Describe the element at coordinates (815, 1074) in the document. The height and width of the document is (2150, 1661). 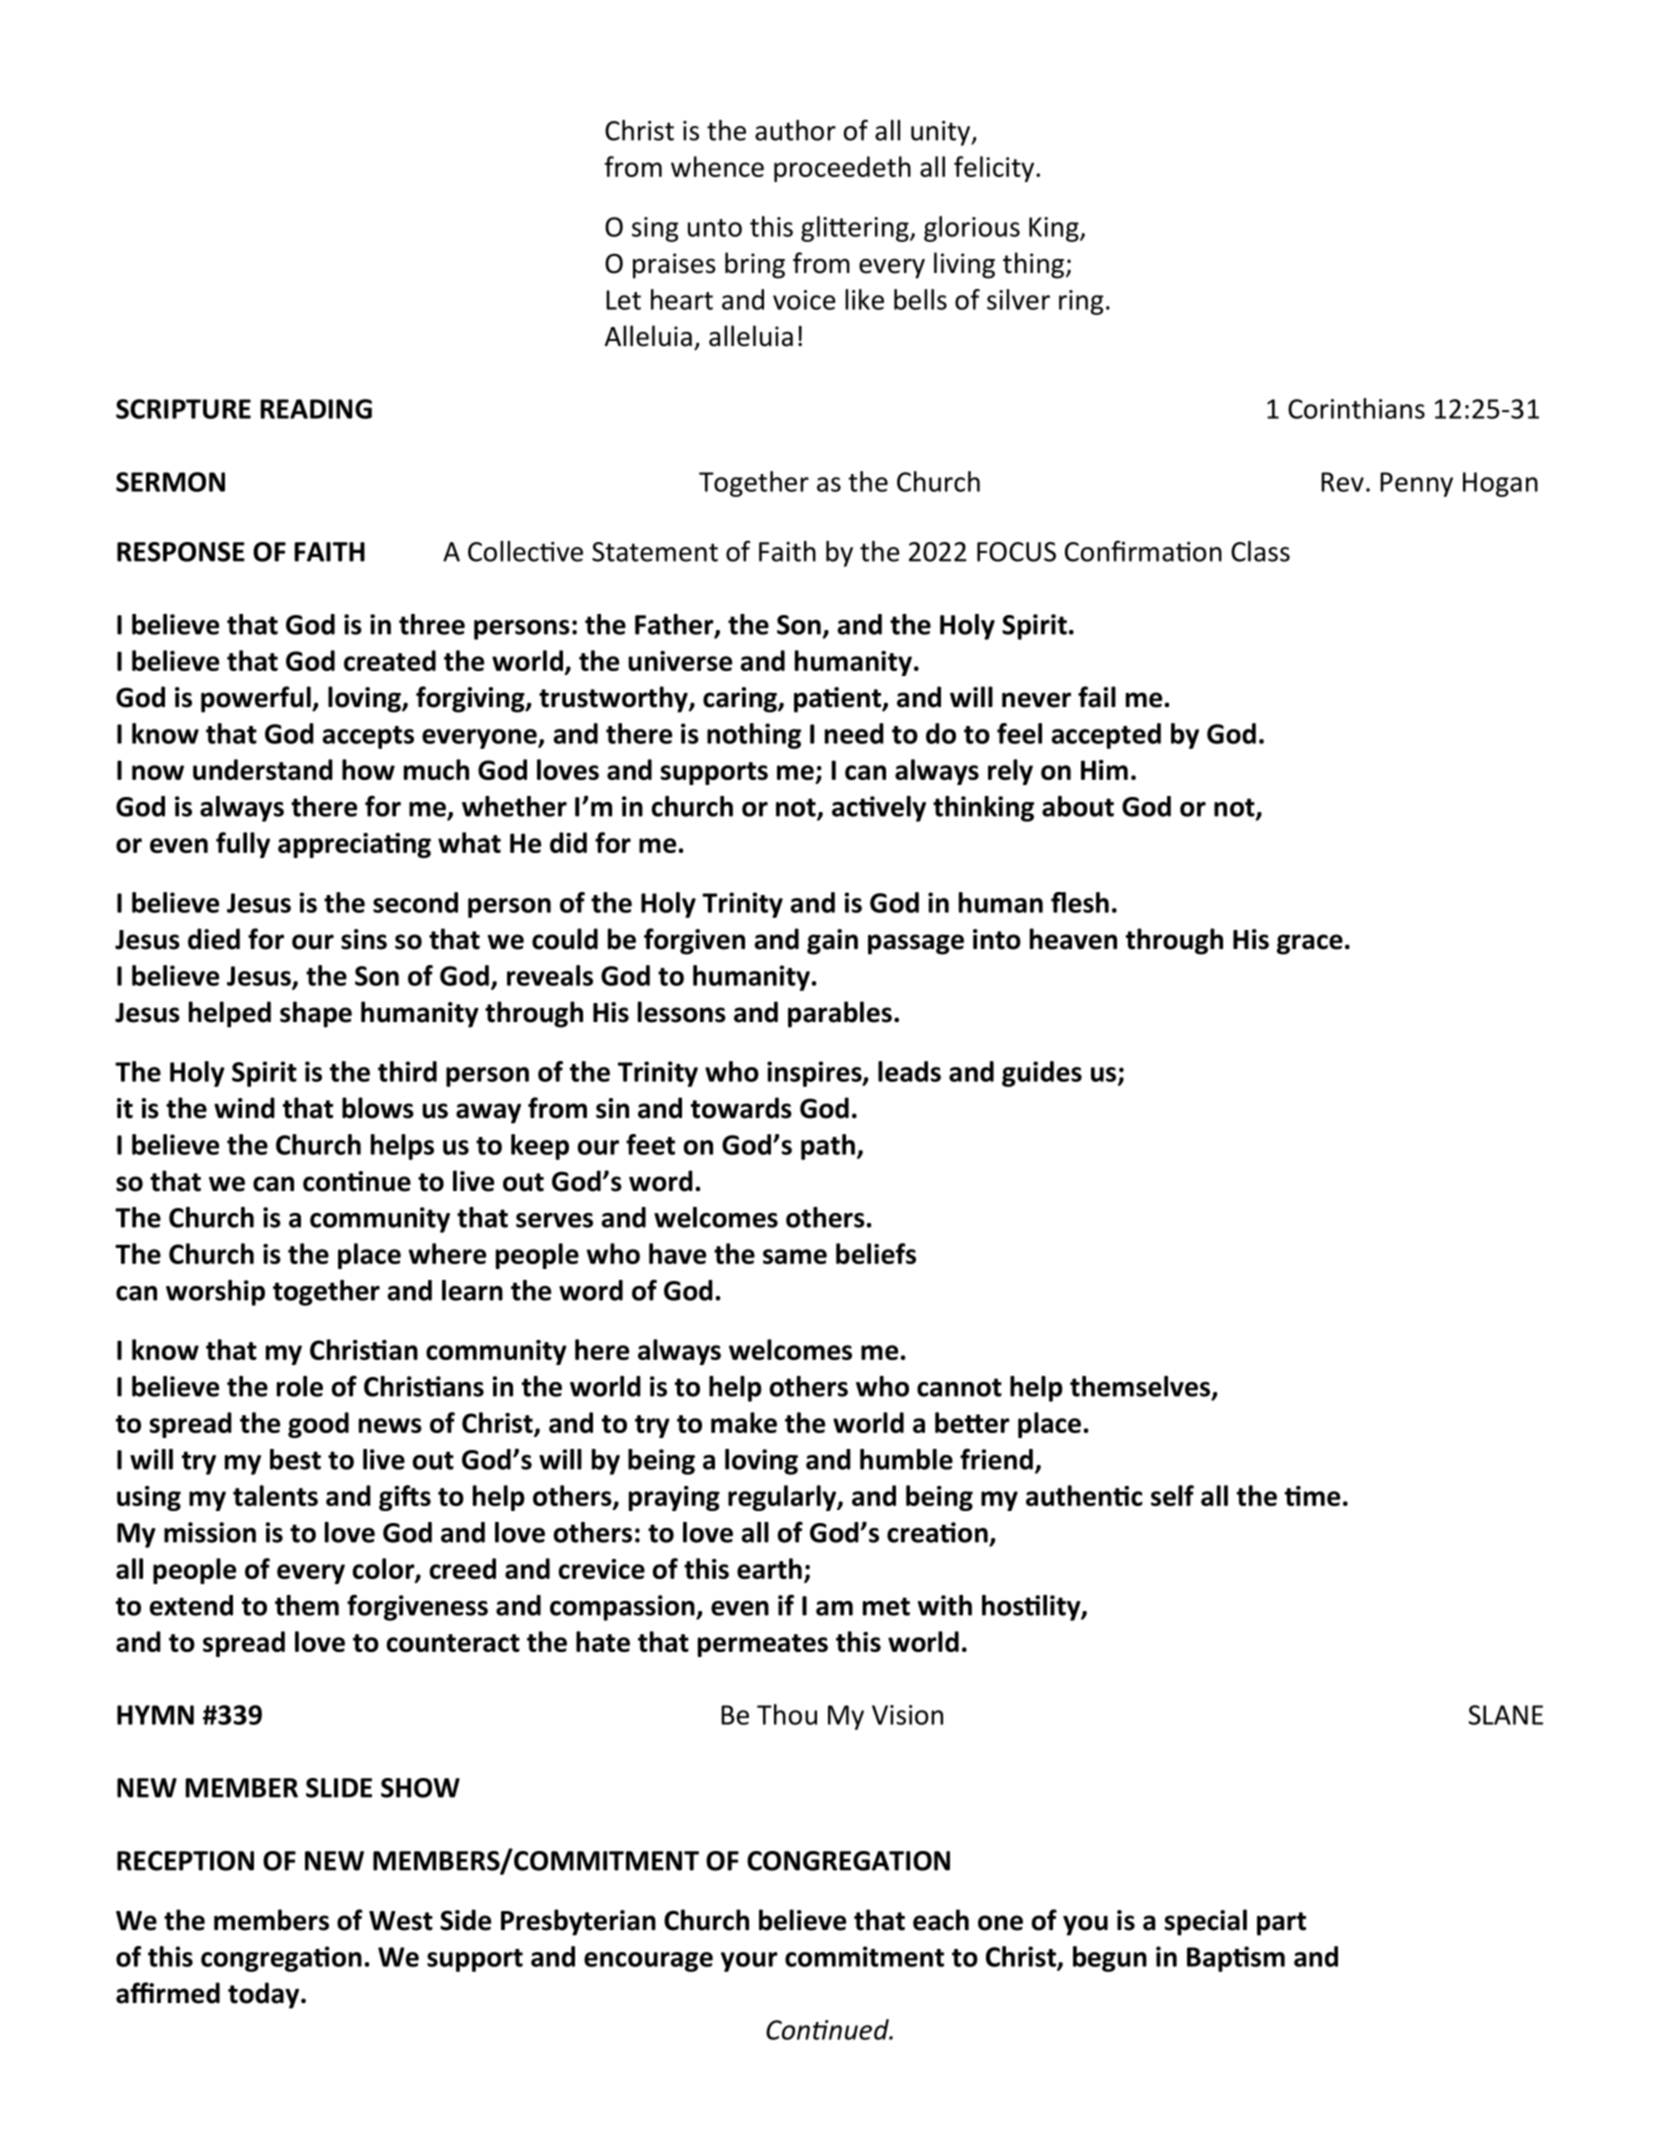
I see `inspires` at that location.
